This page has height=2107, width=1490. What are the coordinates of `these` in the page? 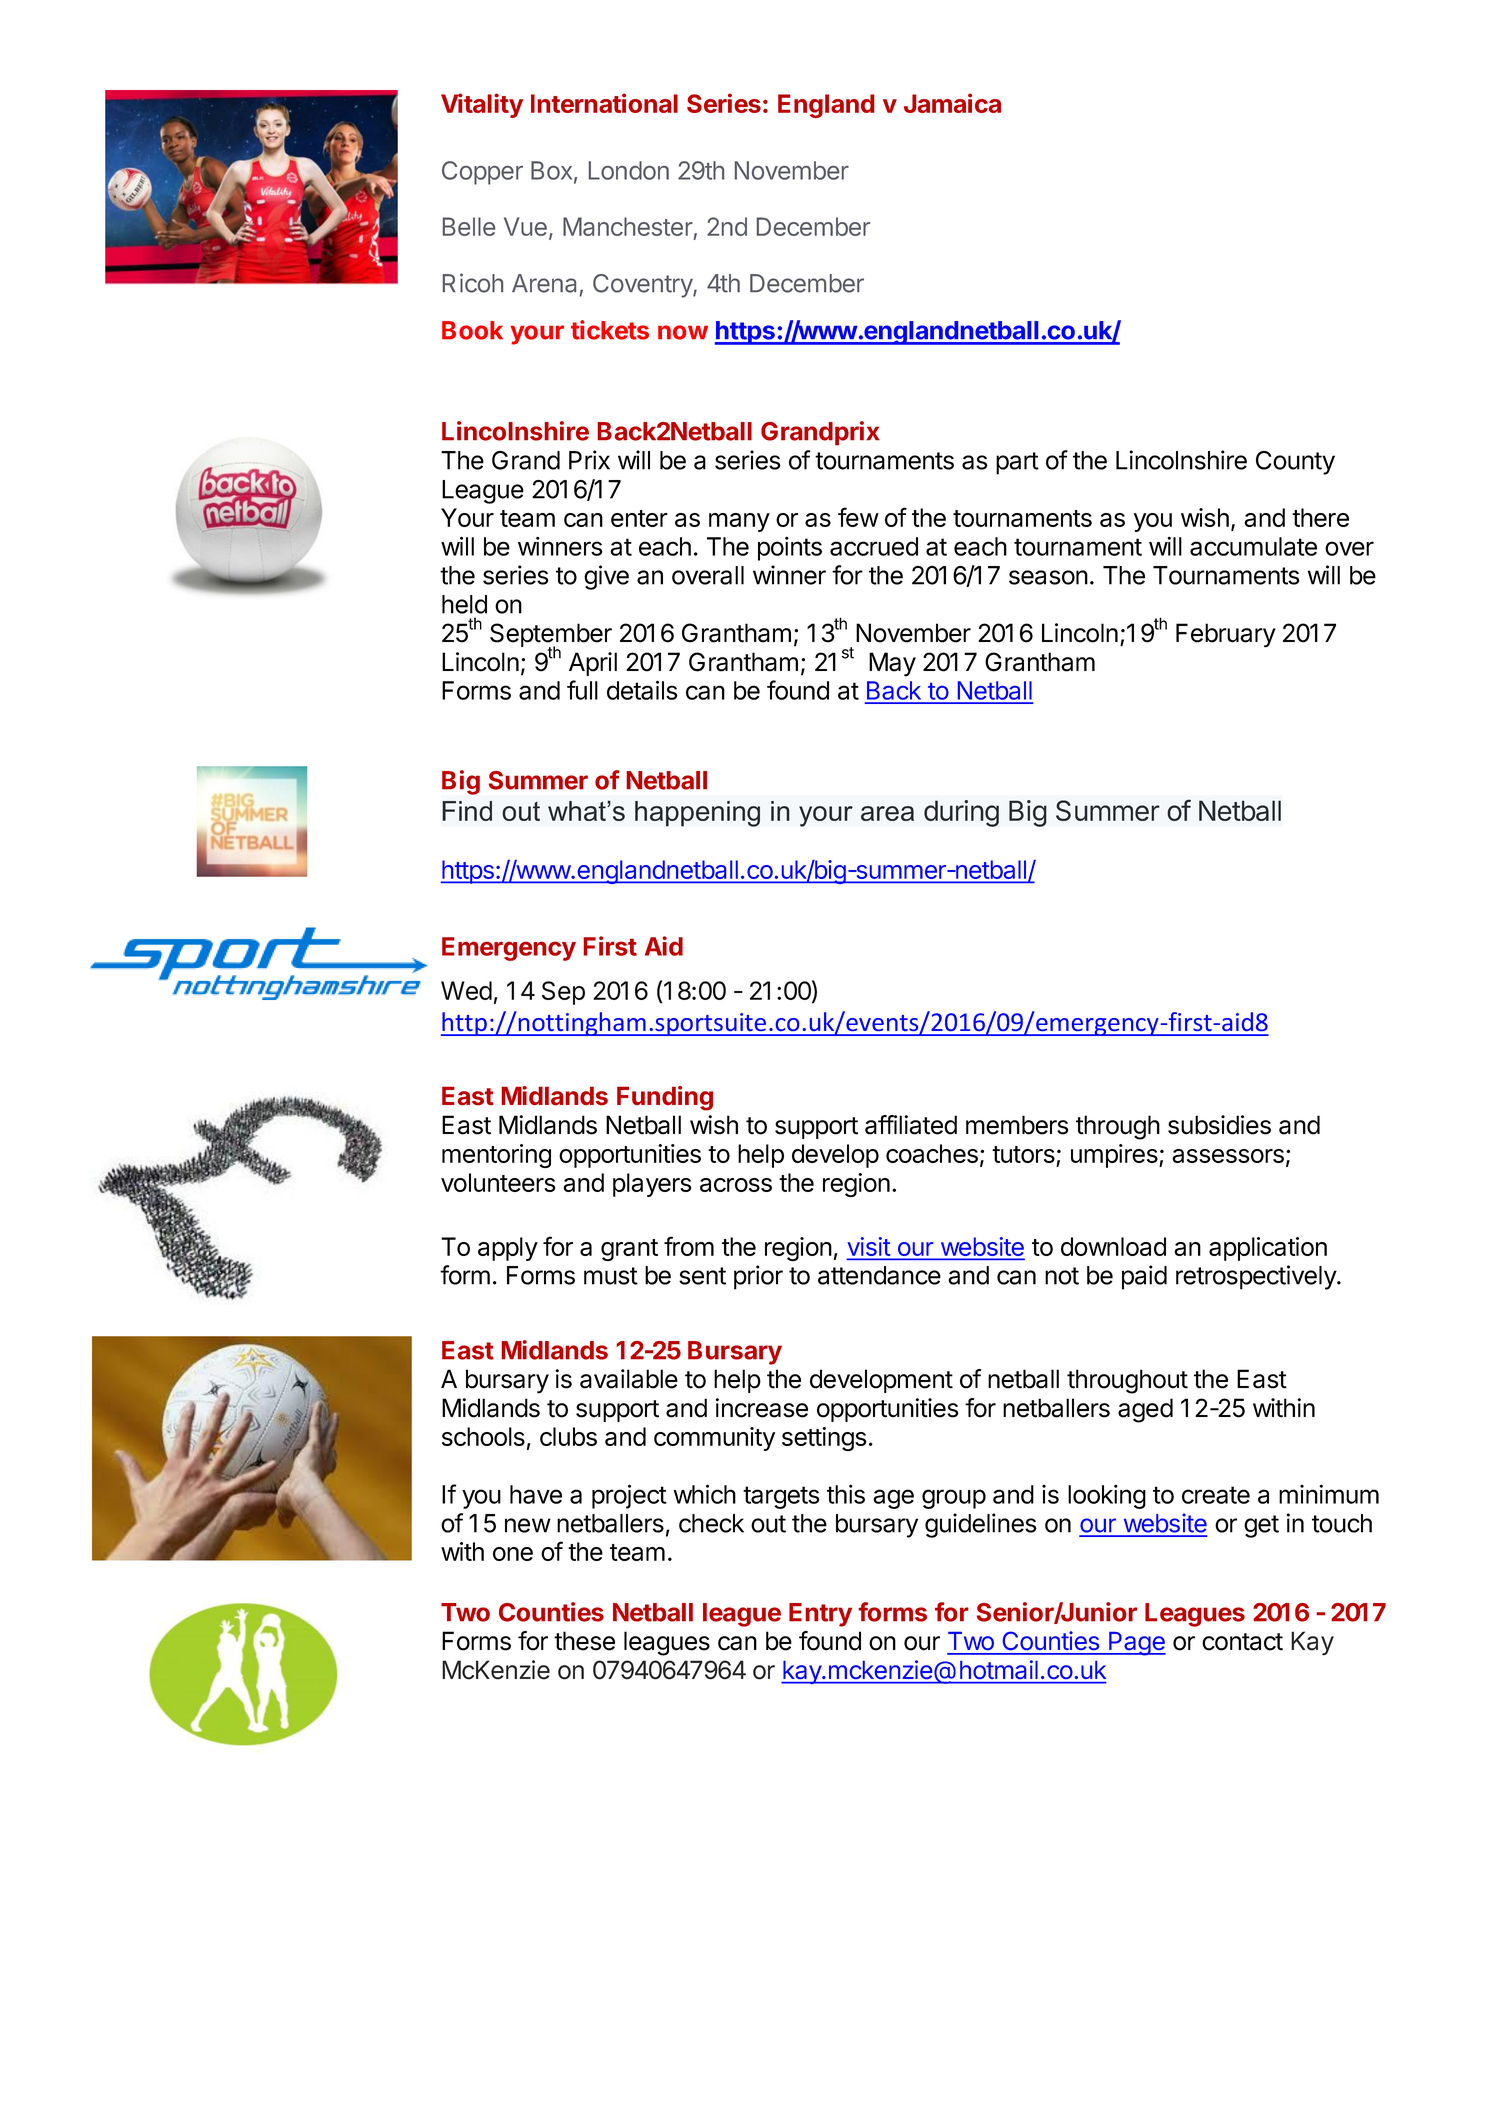 It's located at (584, 1641).
